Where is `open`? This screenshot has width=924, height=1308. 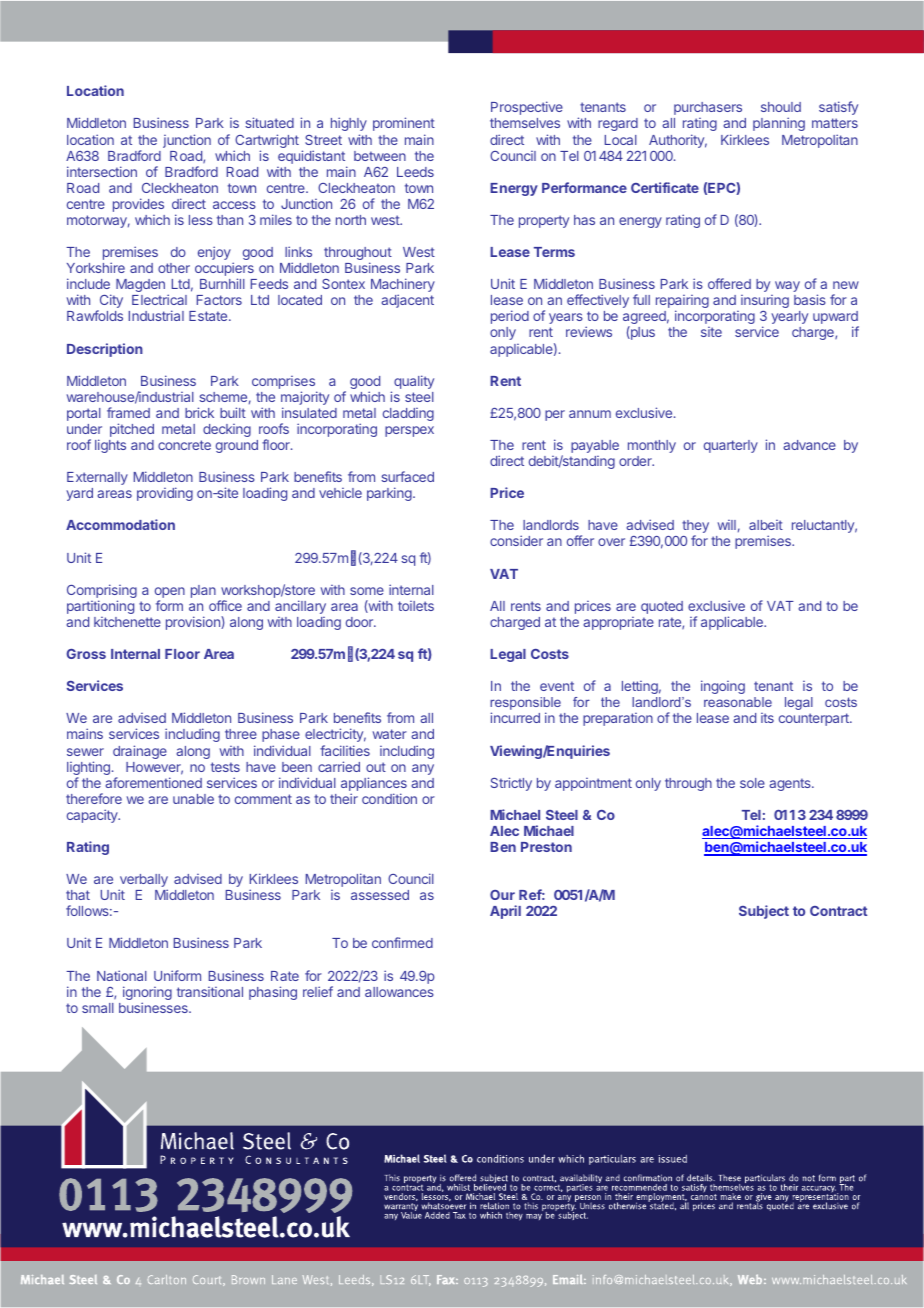 open is located at coordinates (170, 594).
